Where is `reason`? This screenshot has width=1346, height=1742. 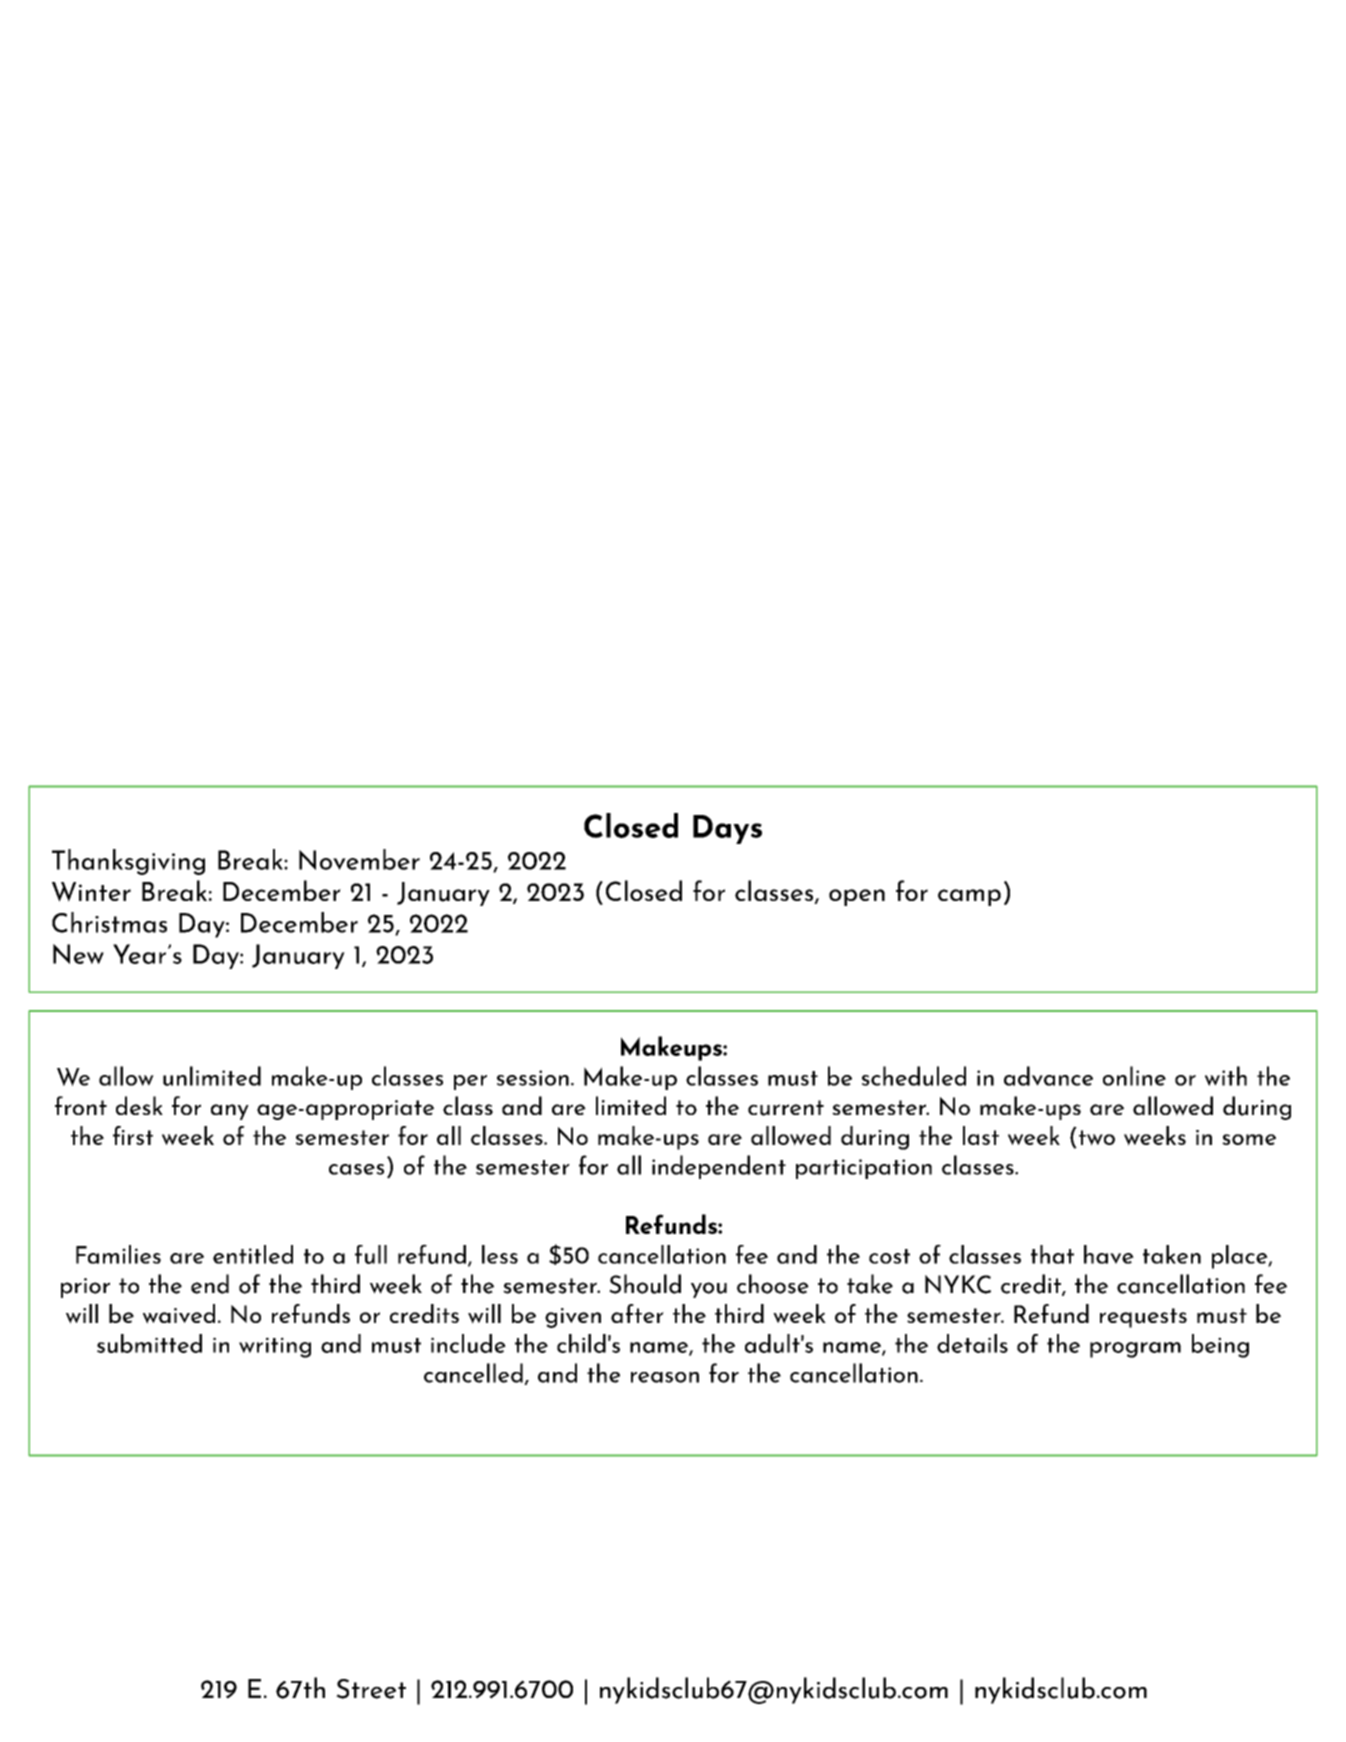
reason is located at coordinates (665, 1377).
